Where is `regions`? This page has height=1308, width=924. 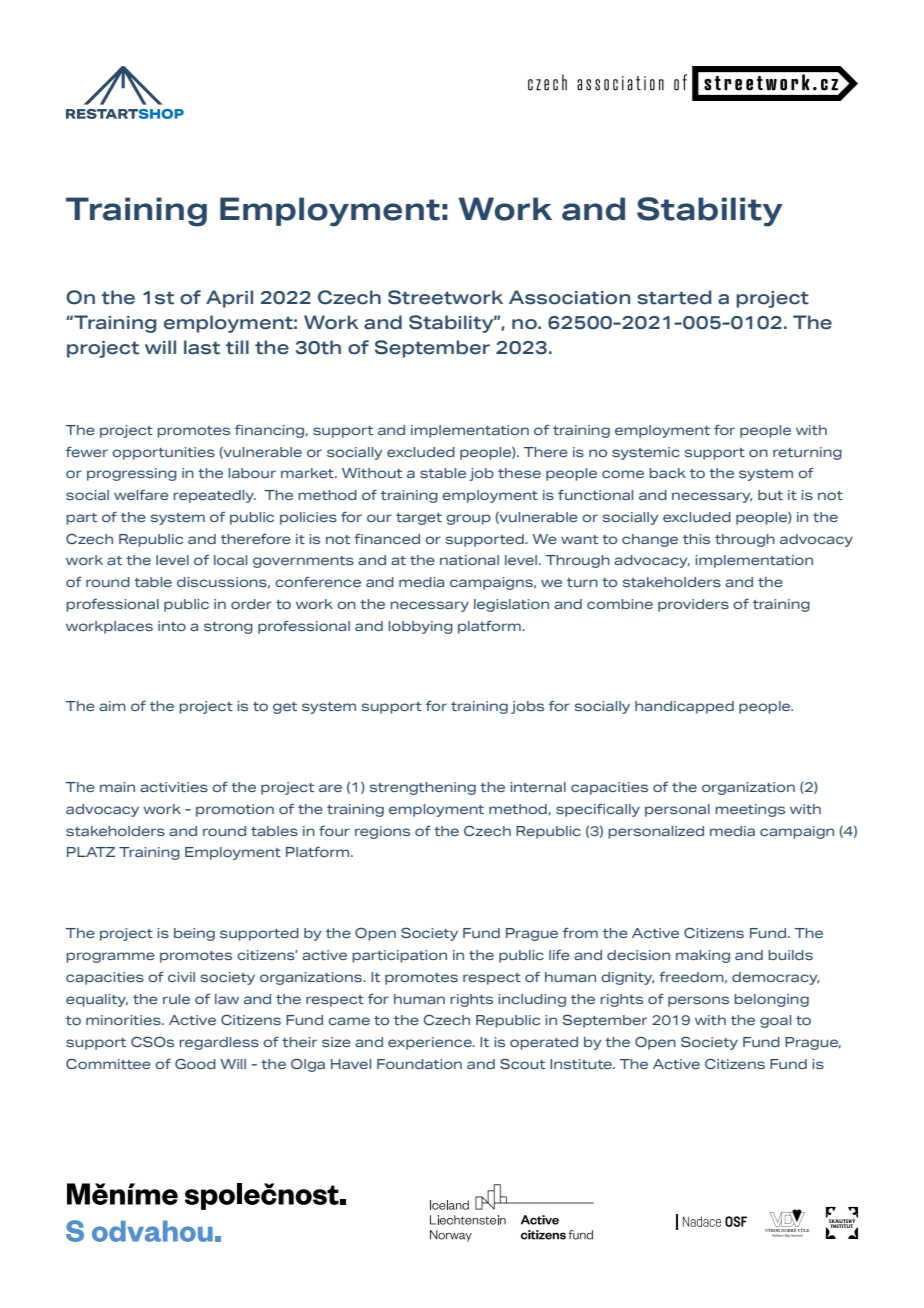 regions is located at coordinates (382, 832).
